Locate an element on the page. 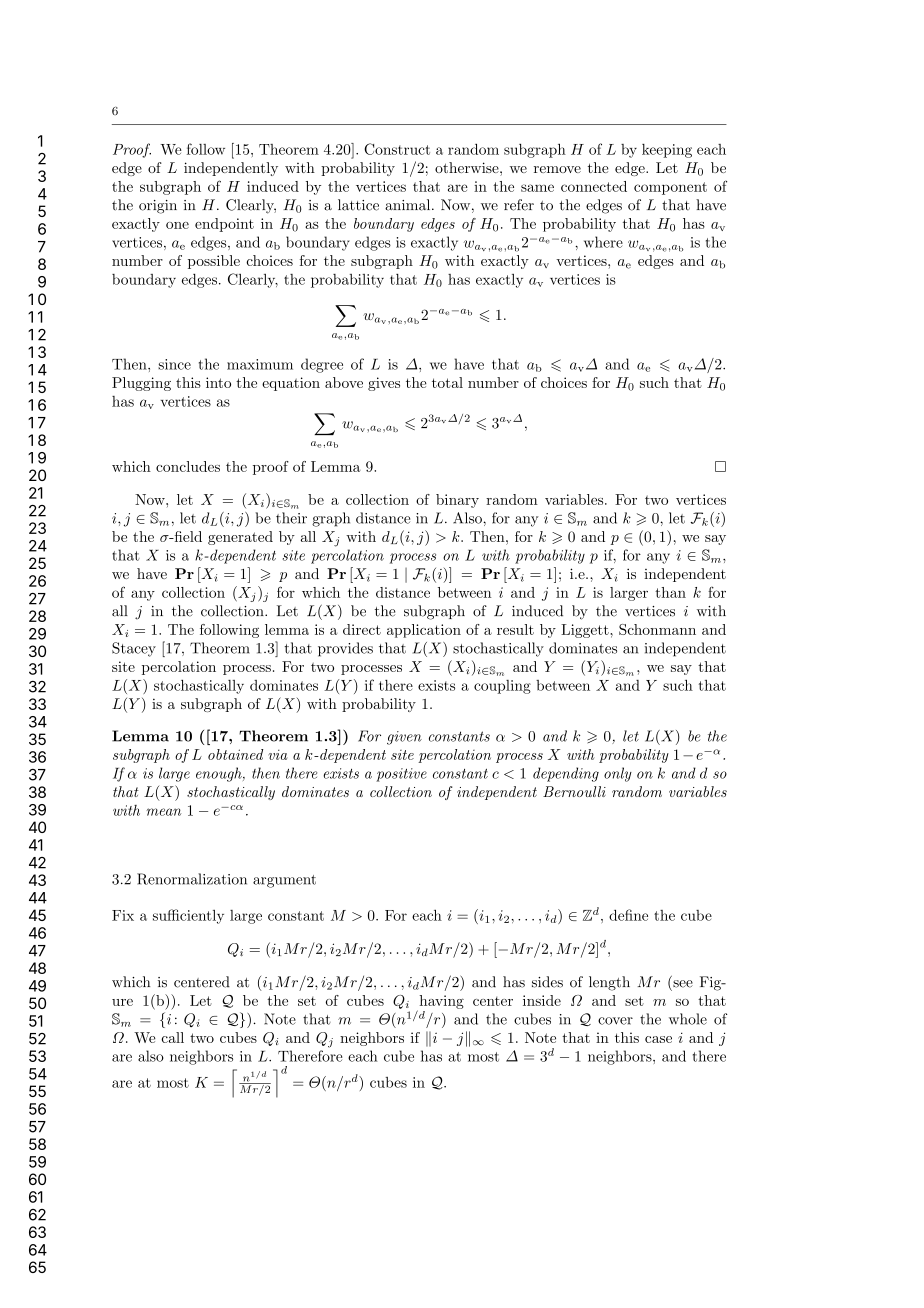  positive is located at coordinates (401, 775).
